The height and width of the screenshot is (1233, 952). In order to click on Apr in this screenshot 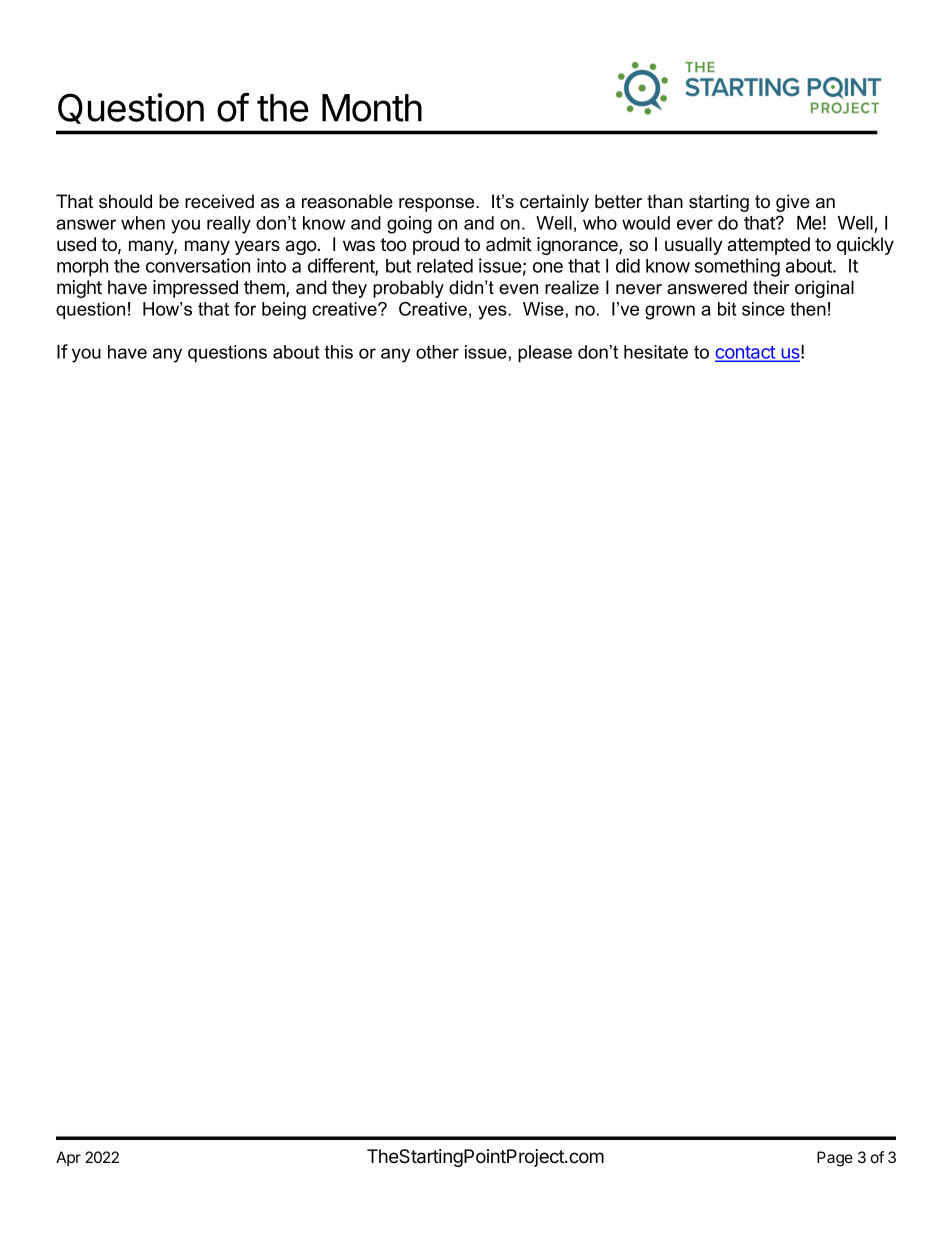, I will do `click(68, 1158)`.
